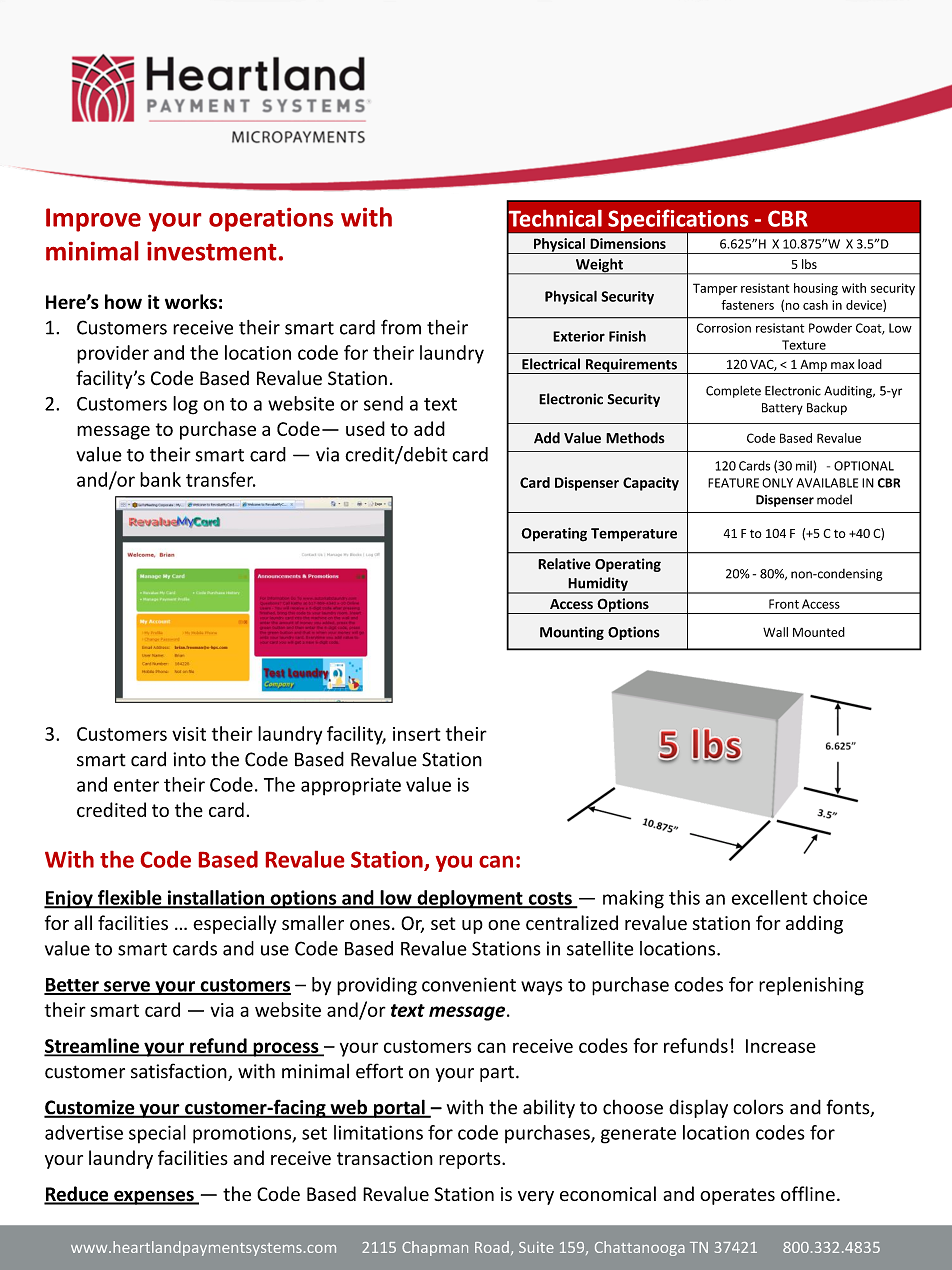 This image has height=1270, width=952. I want to click on operates, so click(737, 1196).
